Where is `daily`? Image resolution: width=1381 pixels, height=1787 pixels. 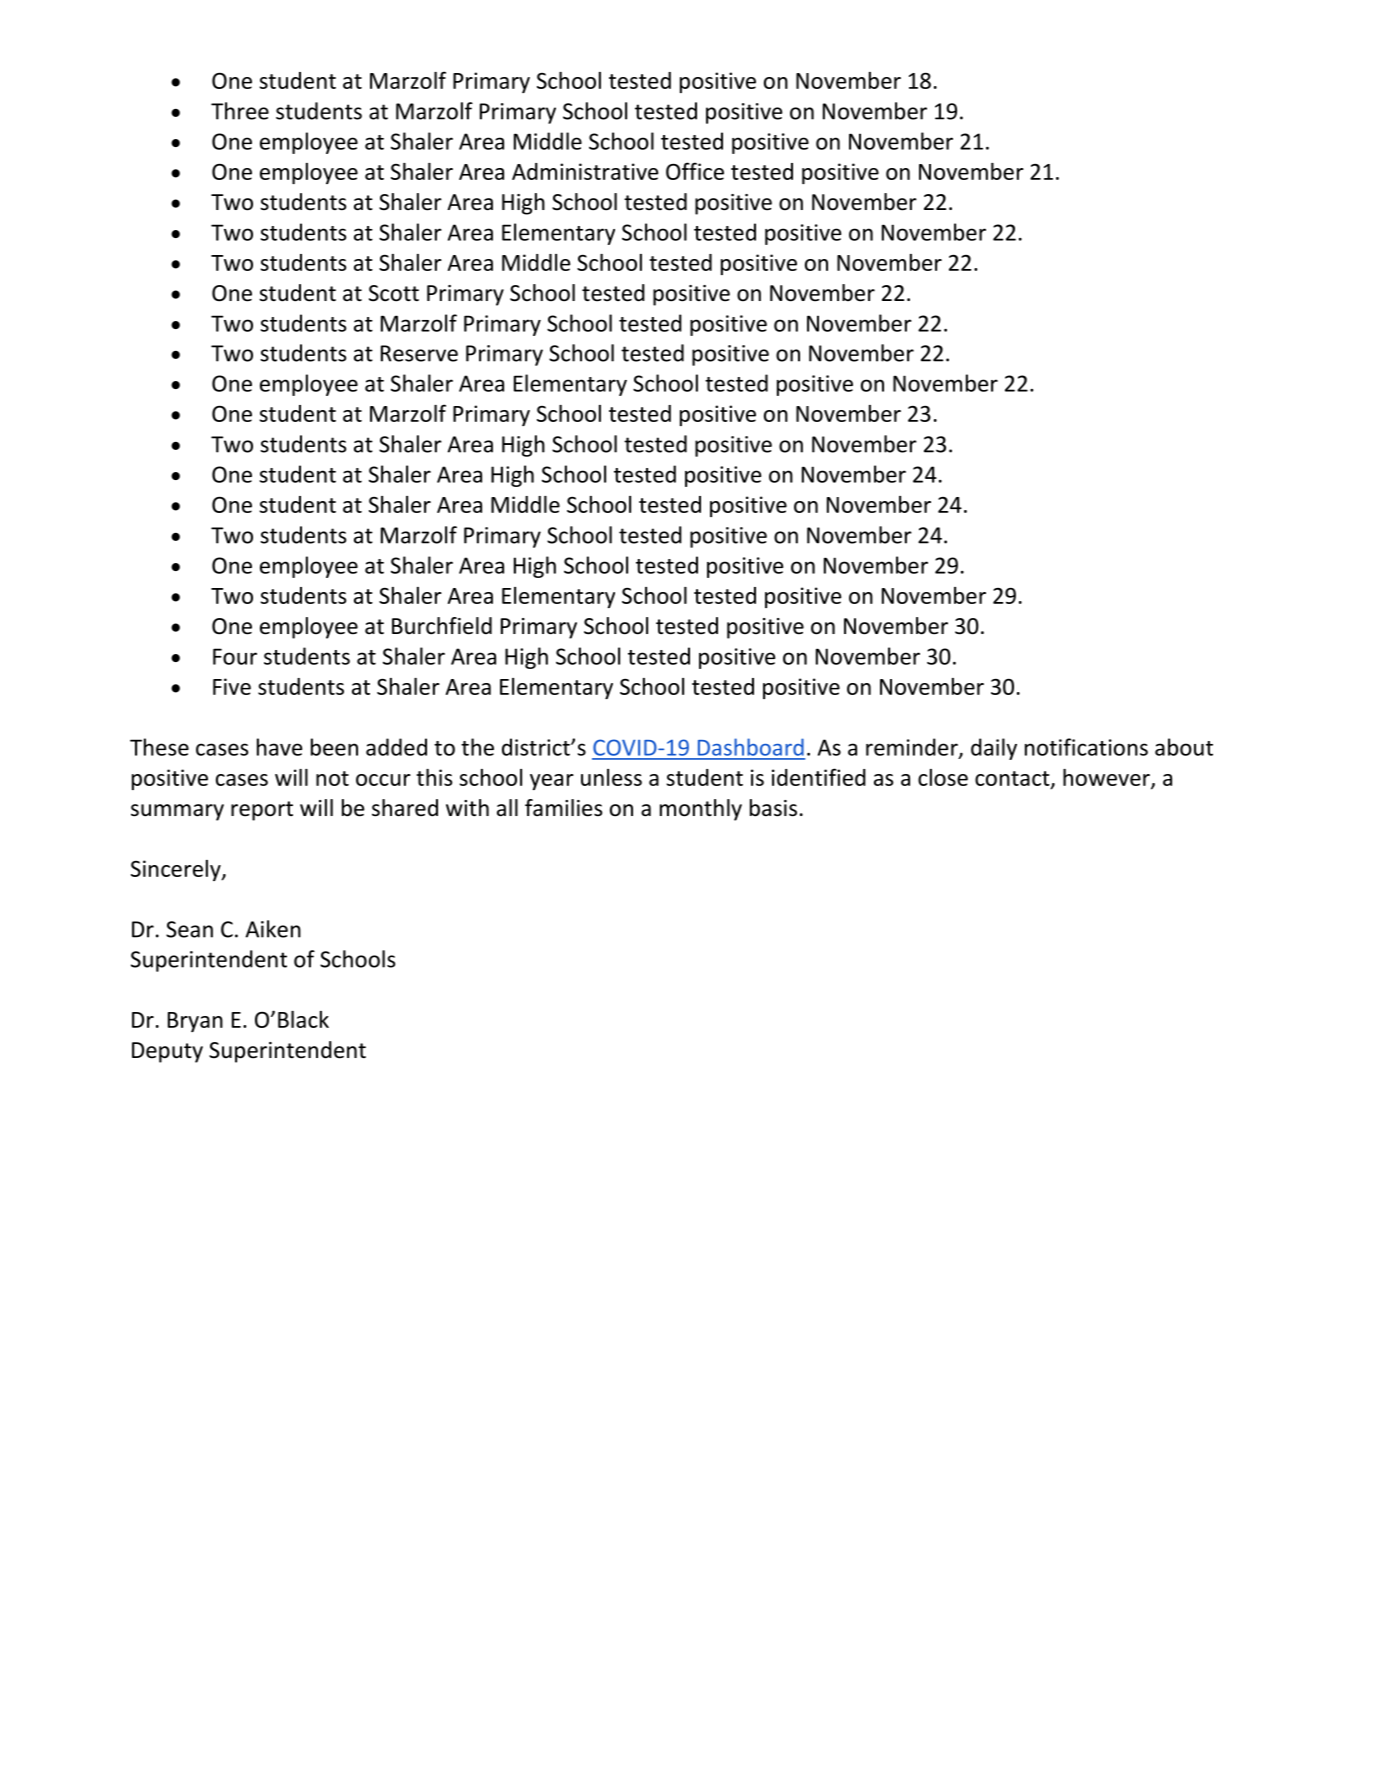
daily is located at coordinates (994, 749).
